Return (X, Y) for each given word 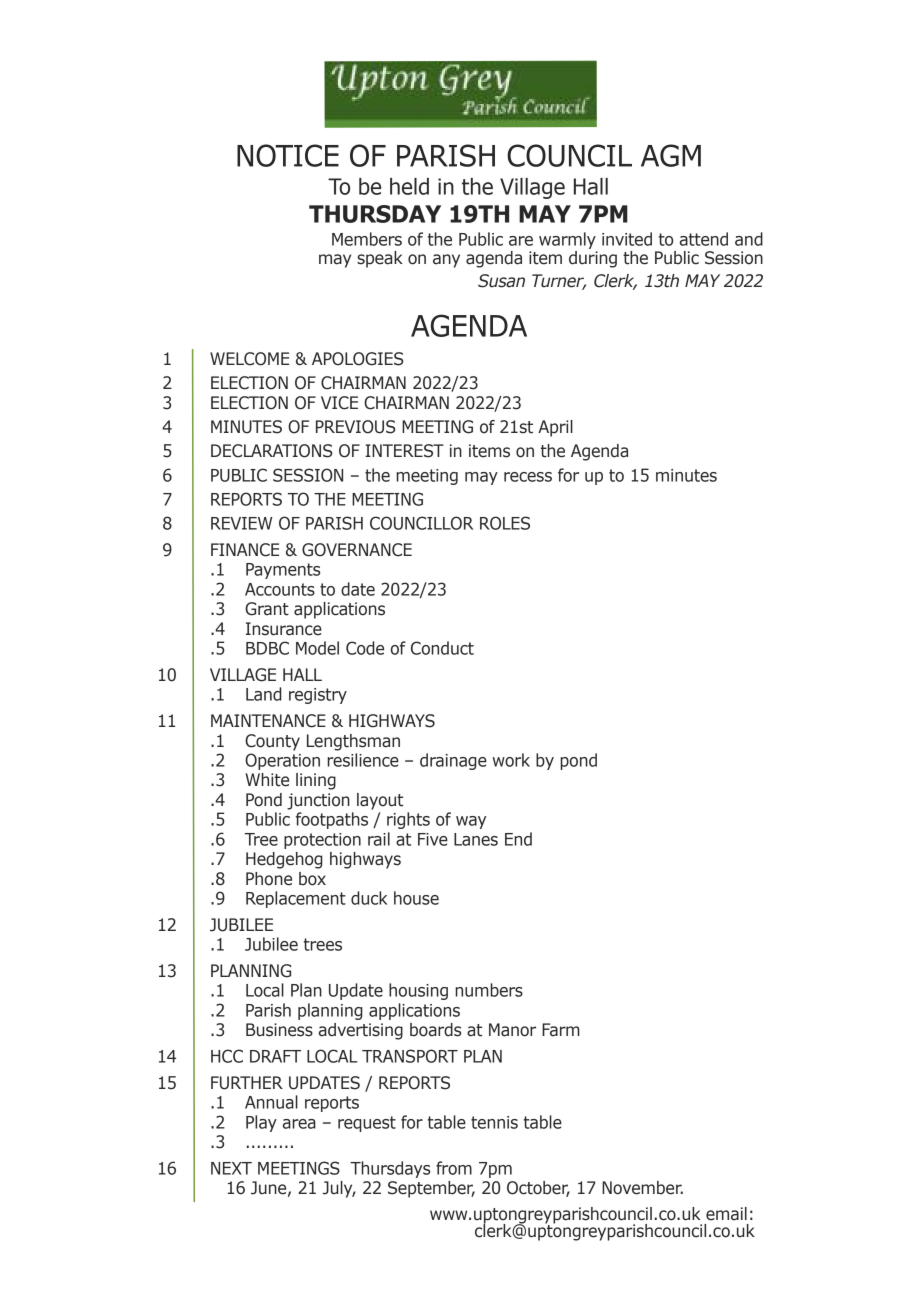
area (299, 1124)
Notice (288, 155)
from (454, 1168)
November (642, 1188)
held (409, 186)
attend (704, 239)
